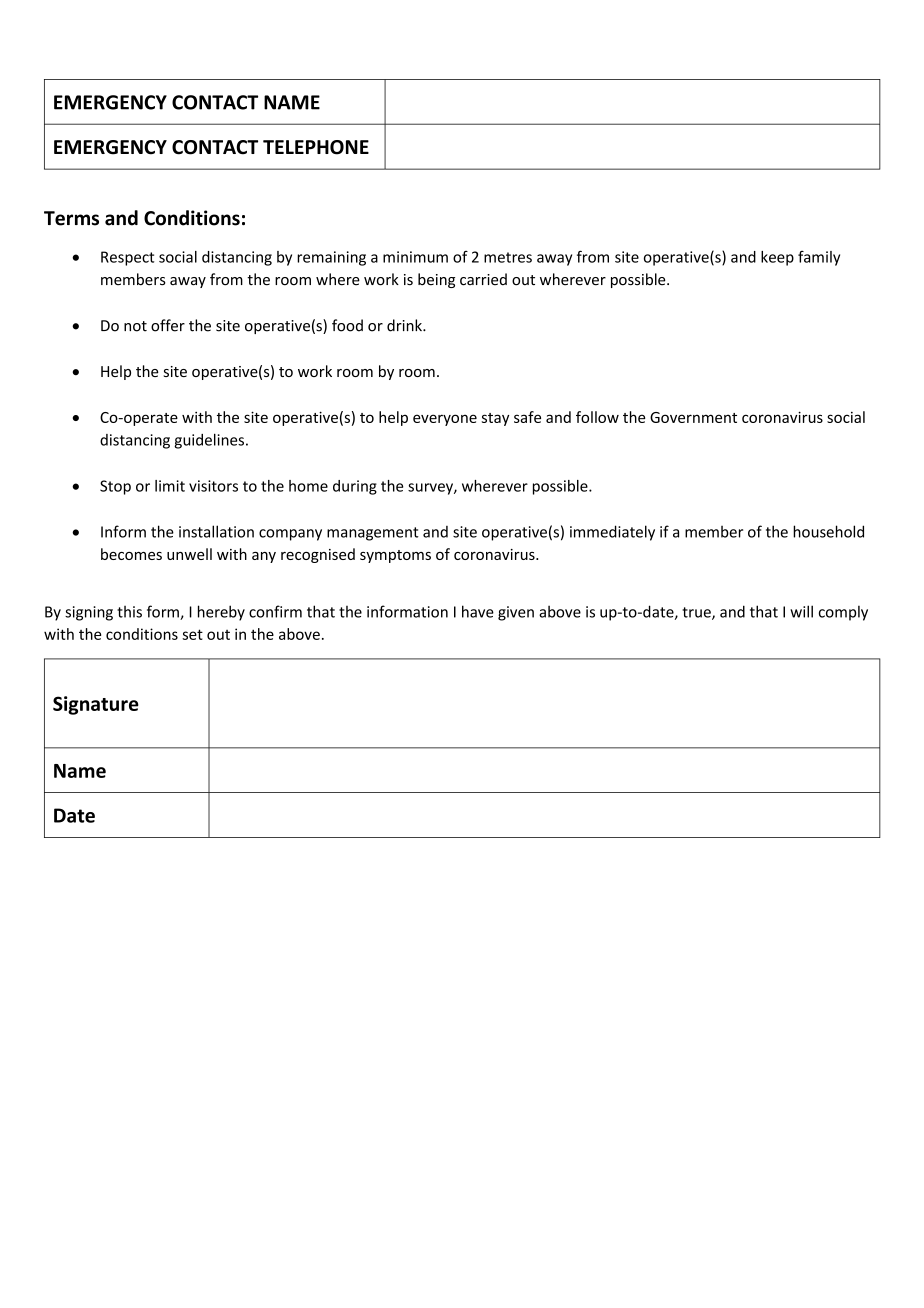 This document has height=1308, width=924. What do you see at coordinates (478, 611) in the document?
I see `have` at bounding box center [478, 611].
